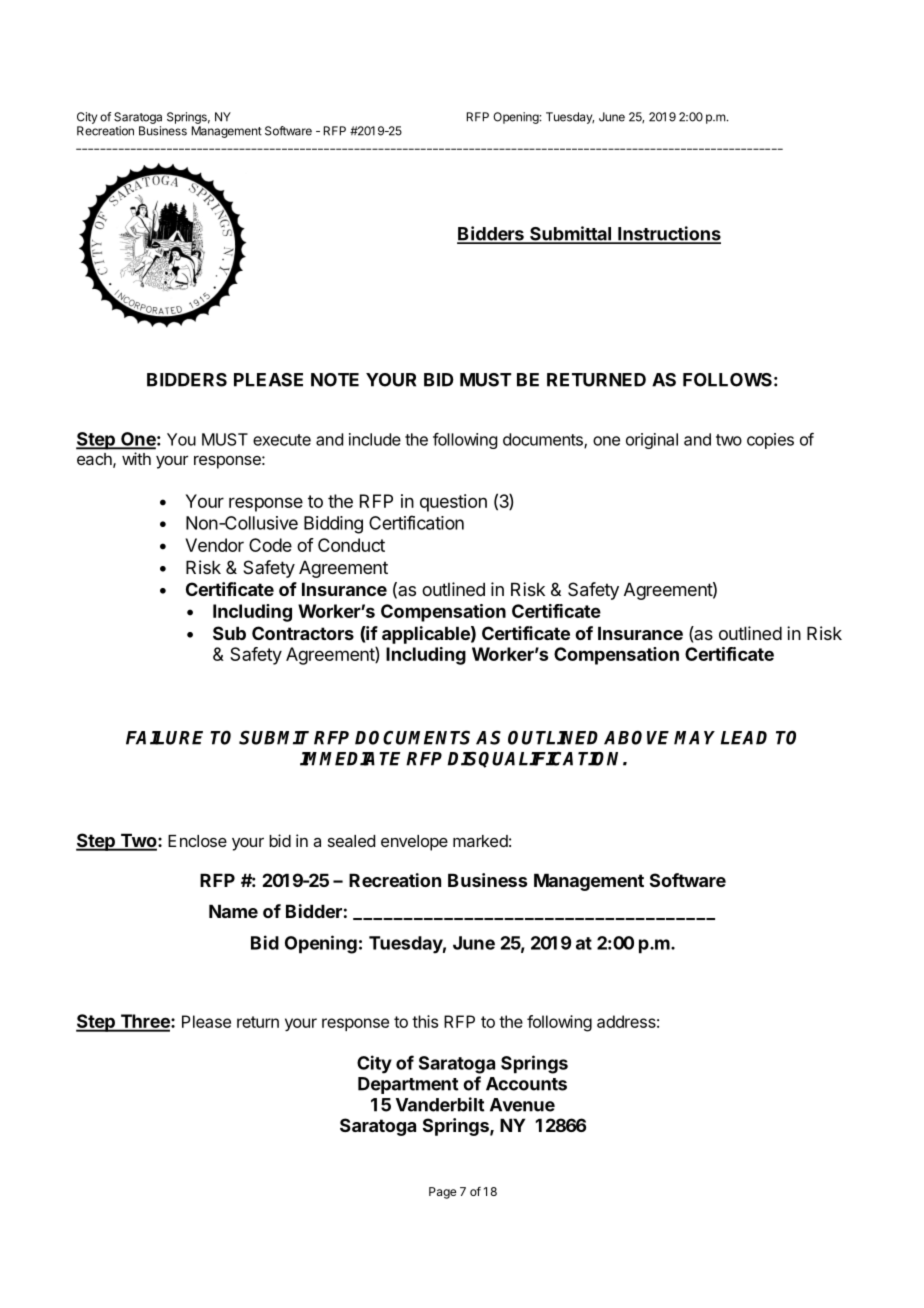 This screenshot has width=924, height=1308. What do you see at coordinates (335, 380) in the screenshot?
I see `NOTE` at bounding box center [335, 380].
